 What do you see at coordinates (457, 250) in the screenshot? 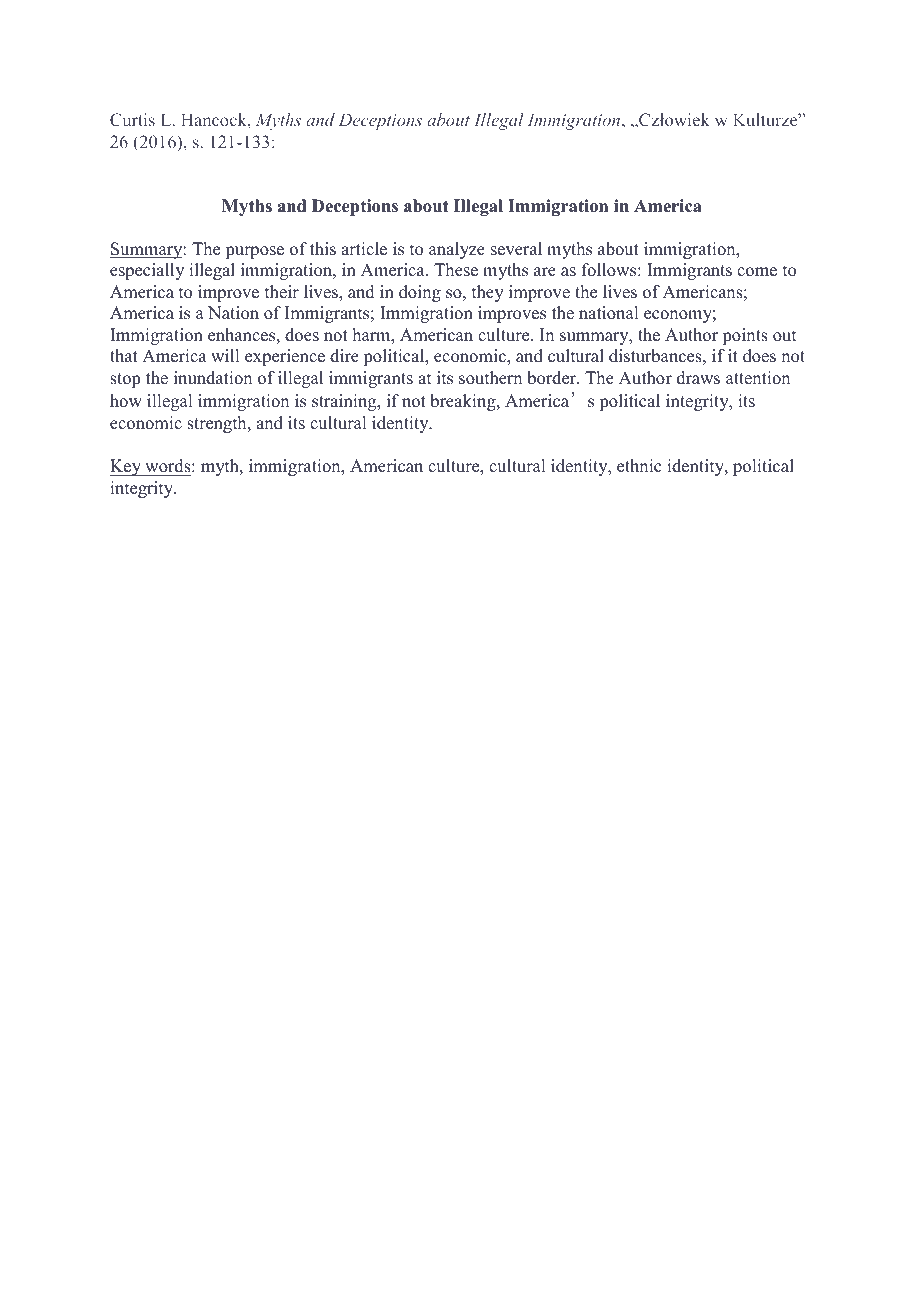
I see `analyze` at bounding box center [457, 250].
